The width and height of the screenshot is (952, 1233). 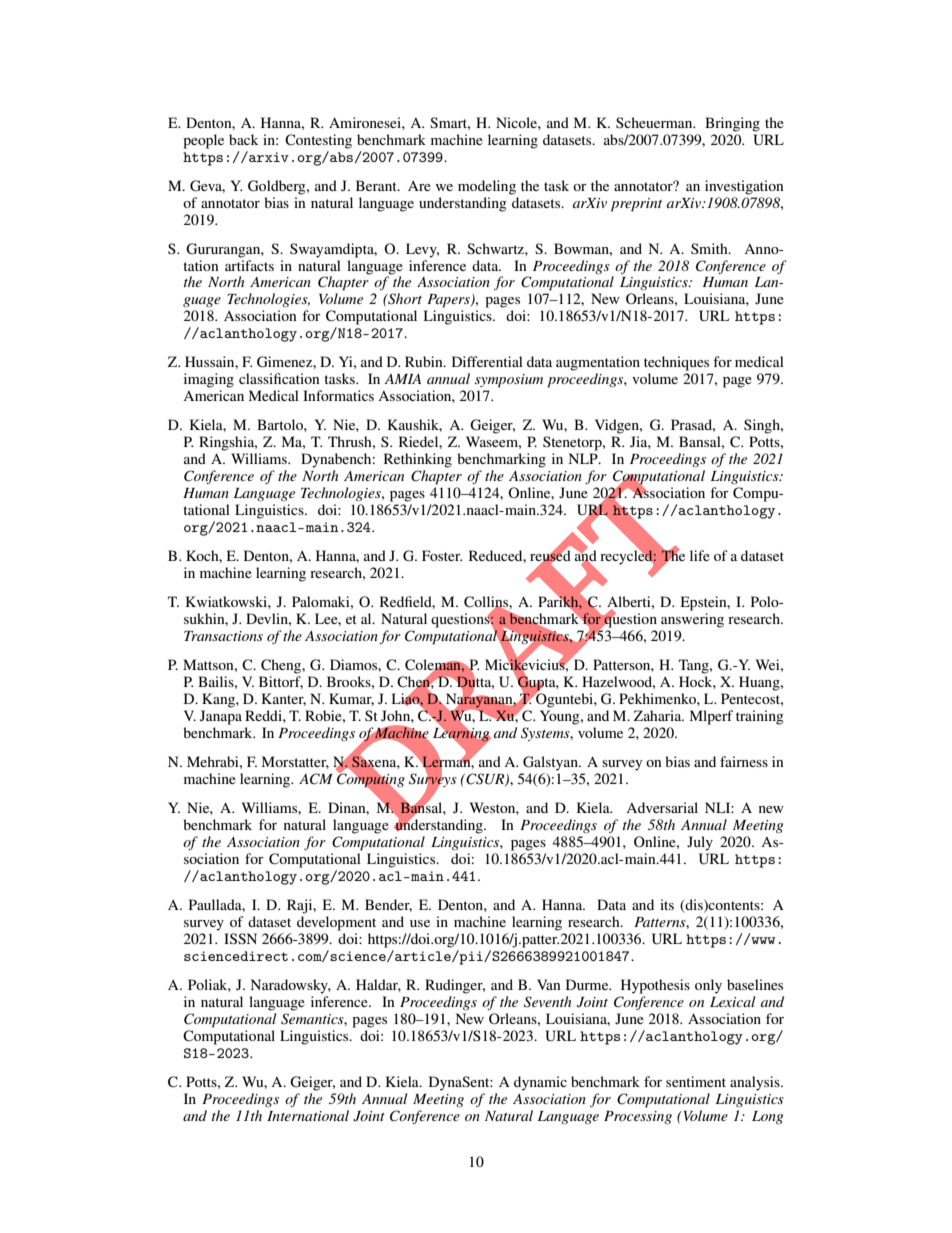 I want to click on answering, so click(x=692, y=620).
